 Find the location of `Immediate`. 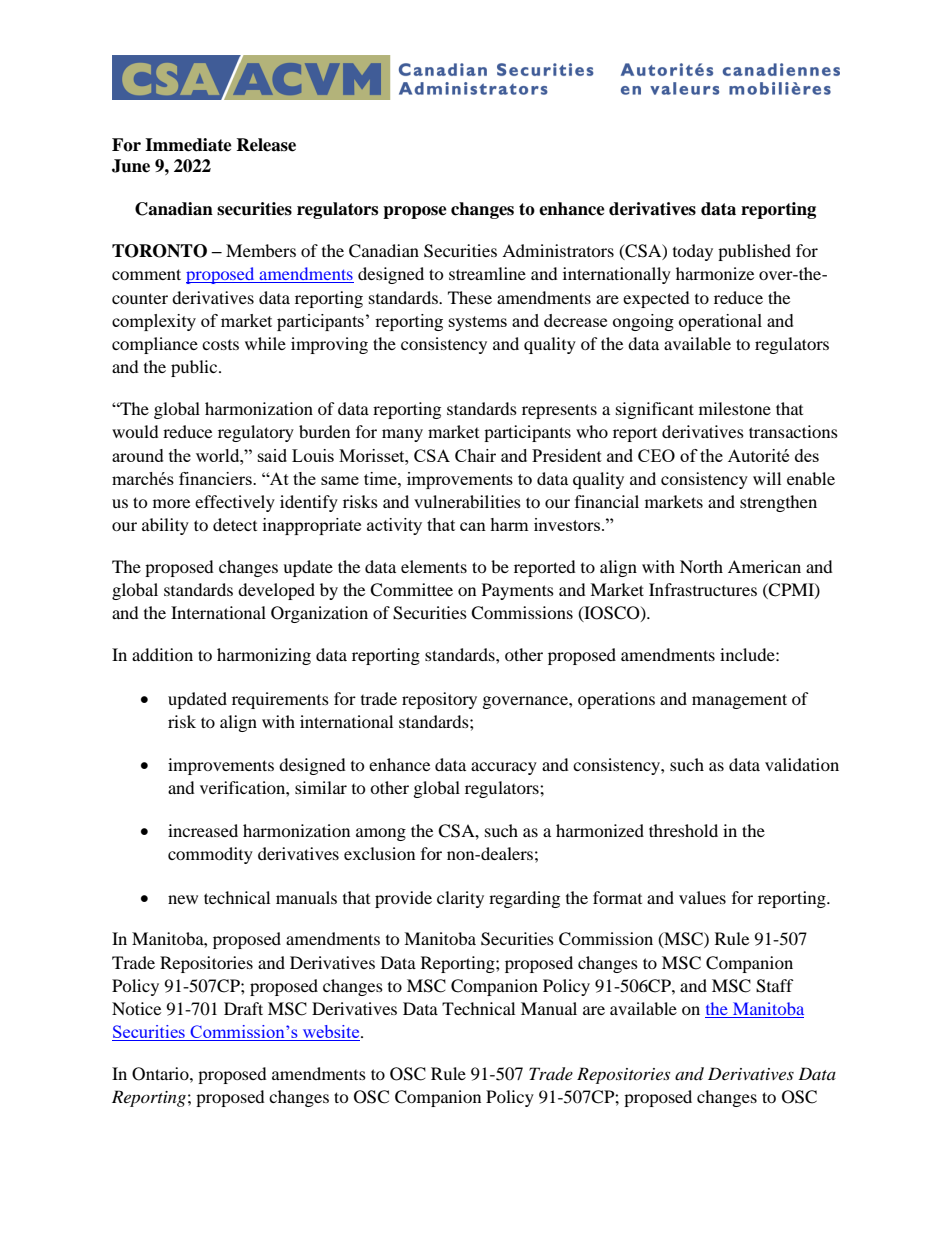

Immediate is located at coordinates (188, 145).
